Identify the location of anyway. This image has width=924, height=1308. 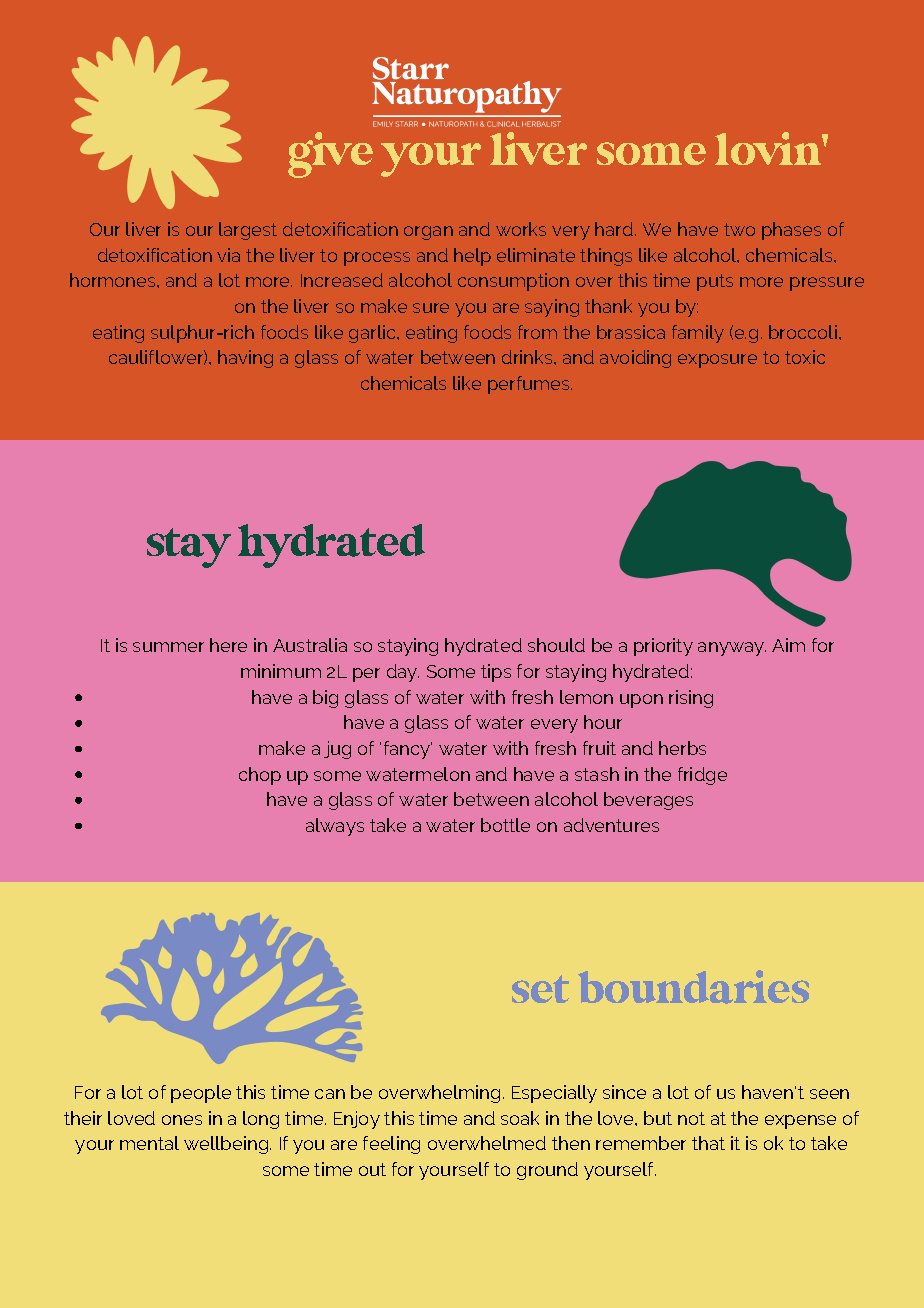
(732, 649).
